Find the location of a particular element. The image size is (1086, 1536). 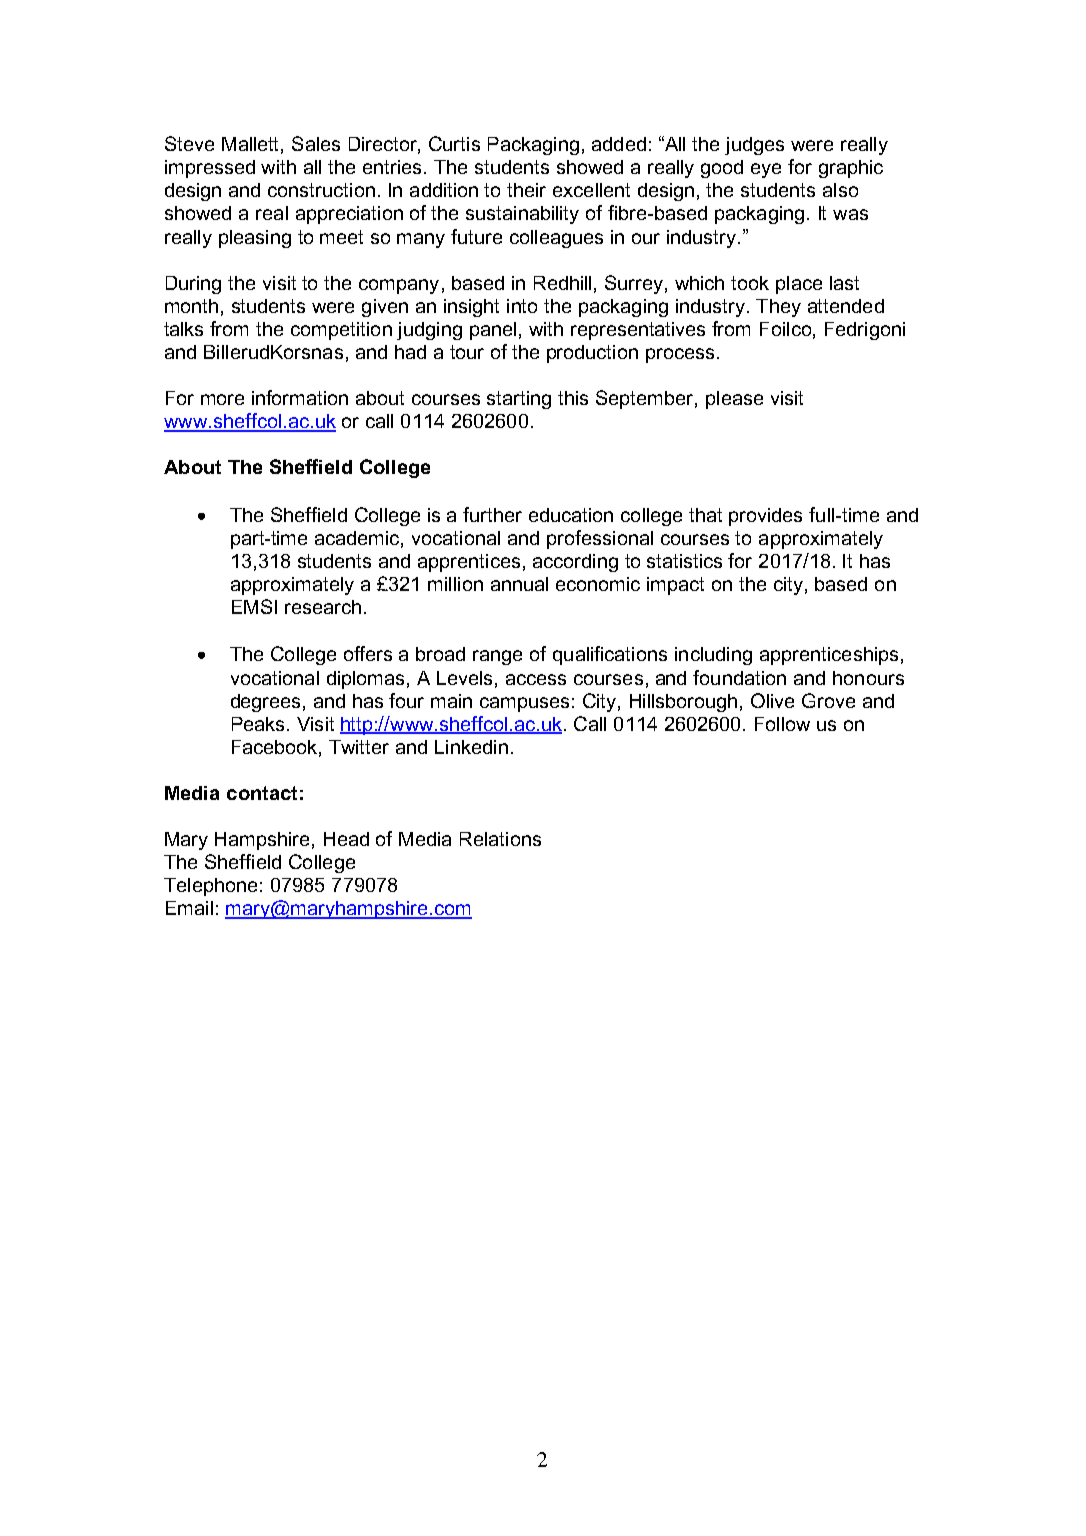

provides is located at coordinates (765, 517).
